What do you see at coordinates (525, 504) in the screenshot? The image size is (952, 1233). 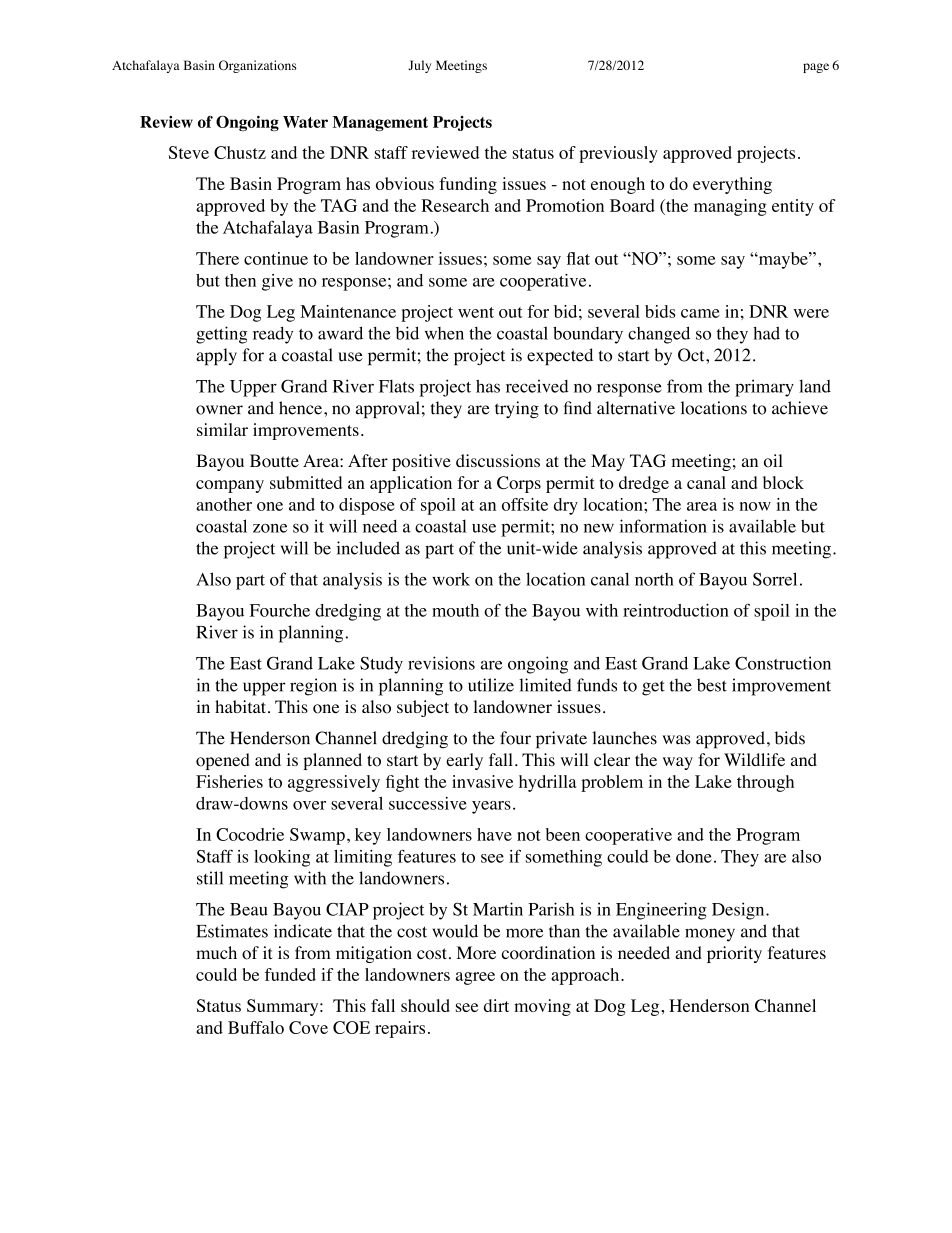 I see `offsite` at bounding box center [525, 504].
